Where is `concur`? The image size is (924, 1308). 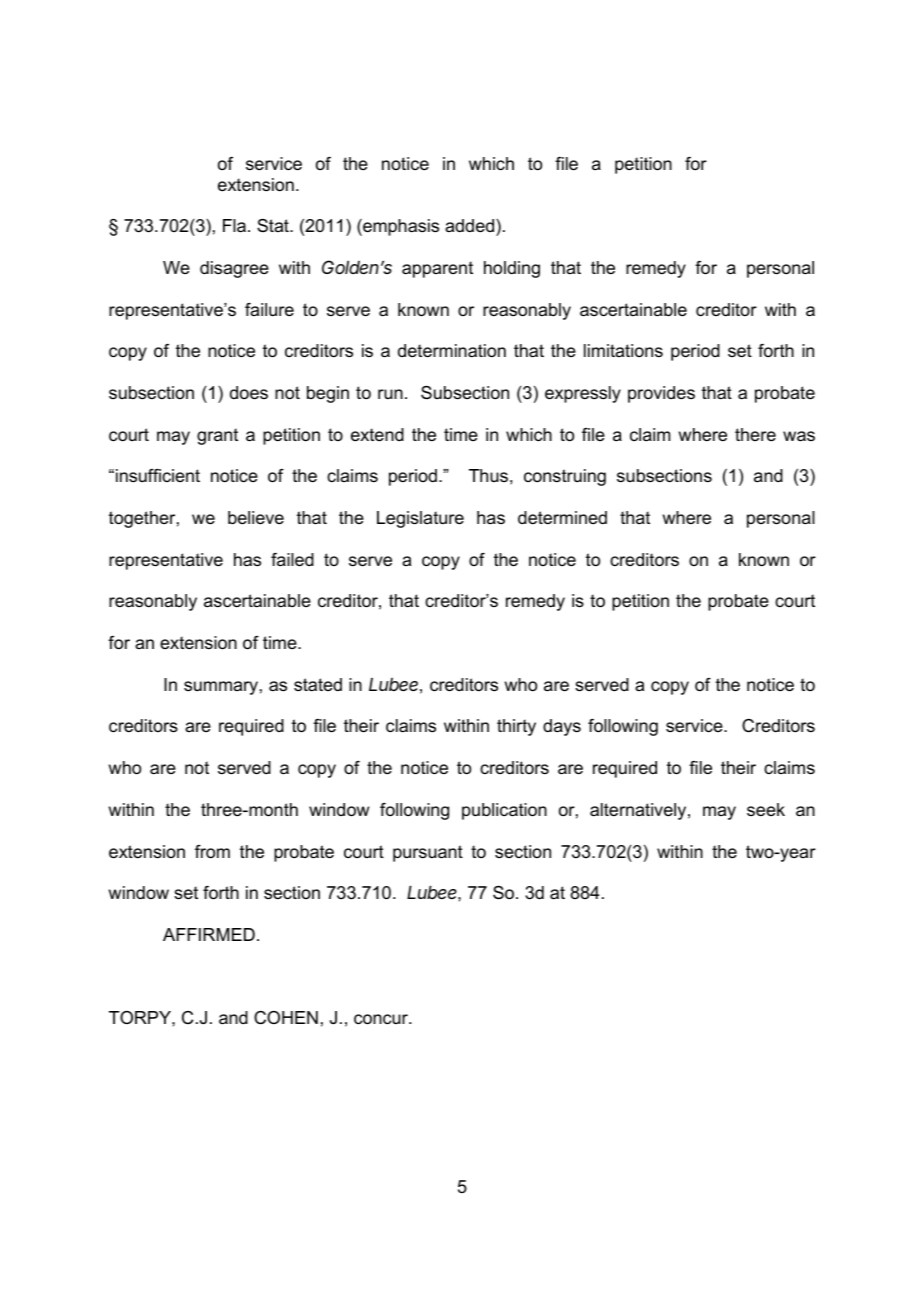
concur is located at coordinates (382, 1019).
